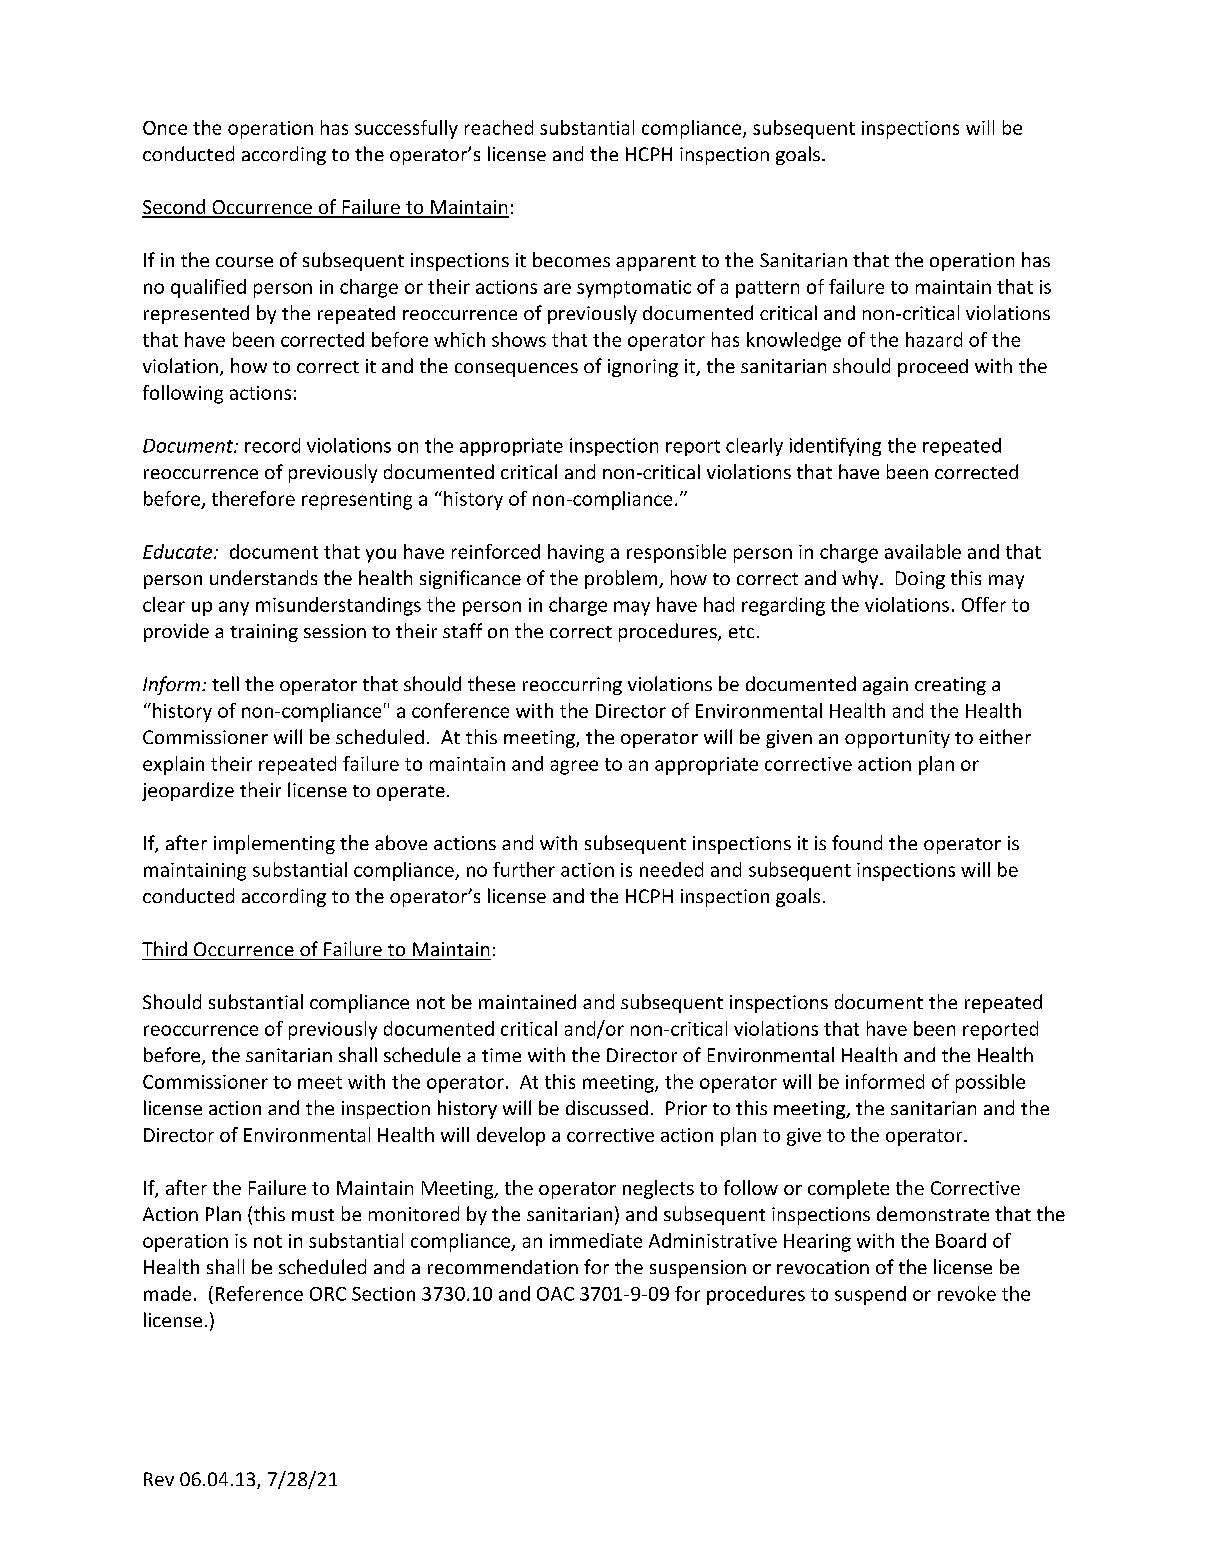 The height and width of the screenshot is (1563, 1208). Describe the element at coordinates (576, 553) in the screenshot. I see `having` at that location.
